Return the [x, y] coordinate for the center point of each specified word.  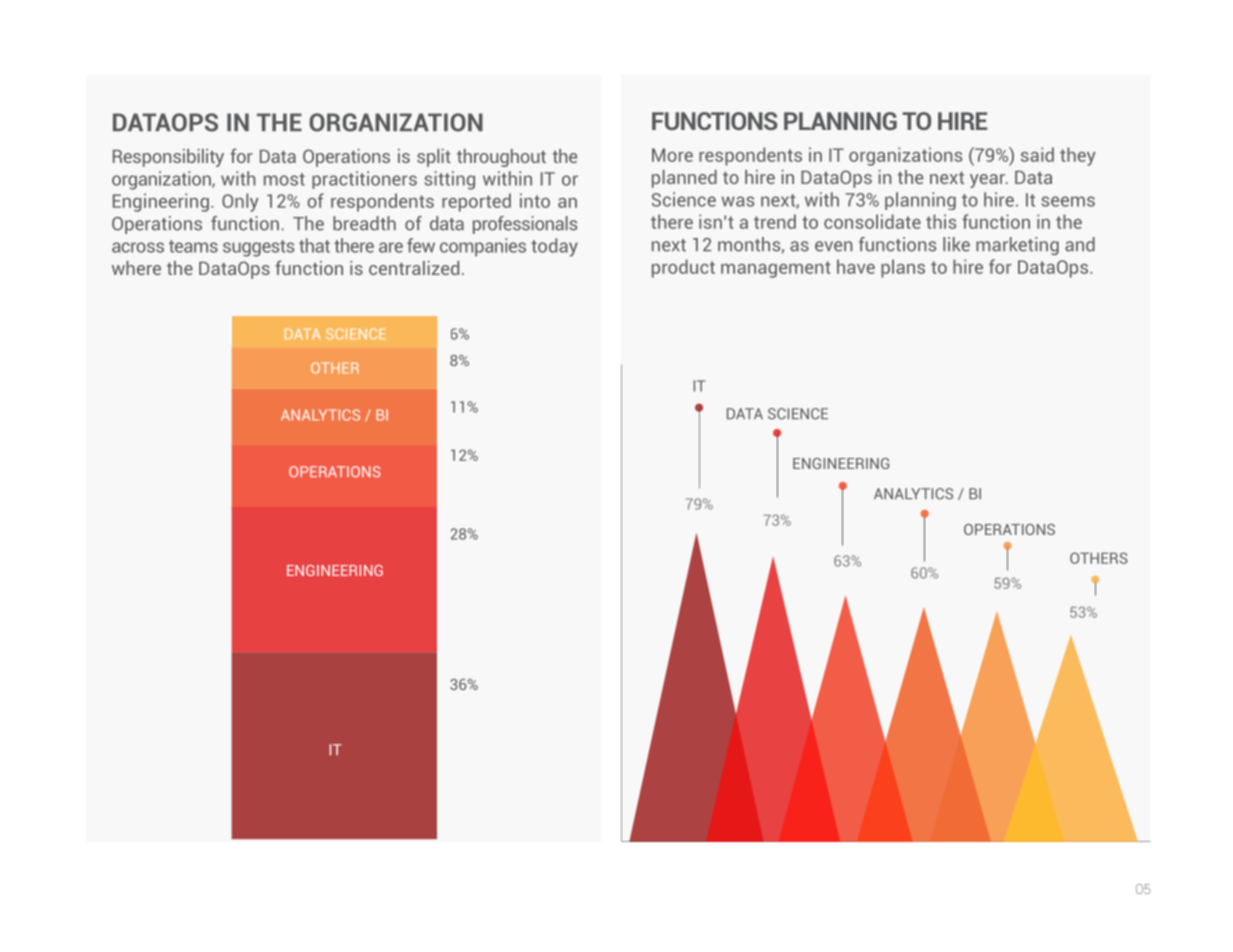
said [1037, 154]
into [535, 200]
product [683, 268]
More [672, 155]
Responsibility [168, 158]
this [941, 221]
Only [240, 202]
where [136, 268]
